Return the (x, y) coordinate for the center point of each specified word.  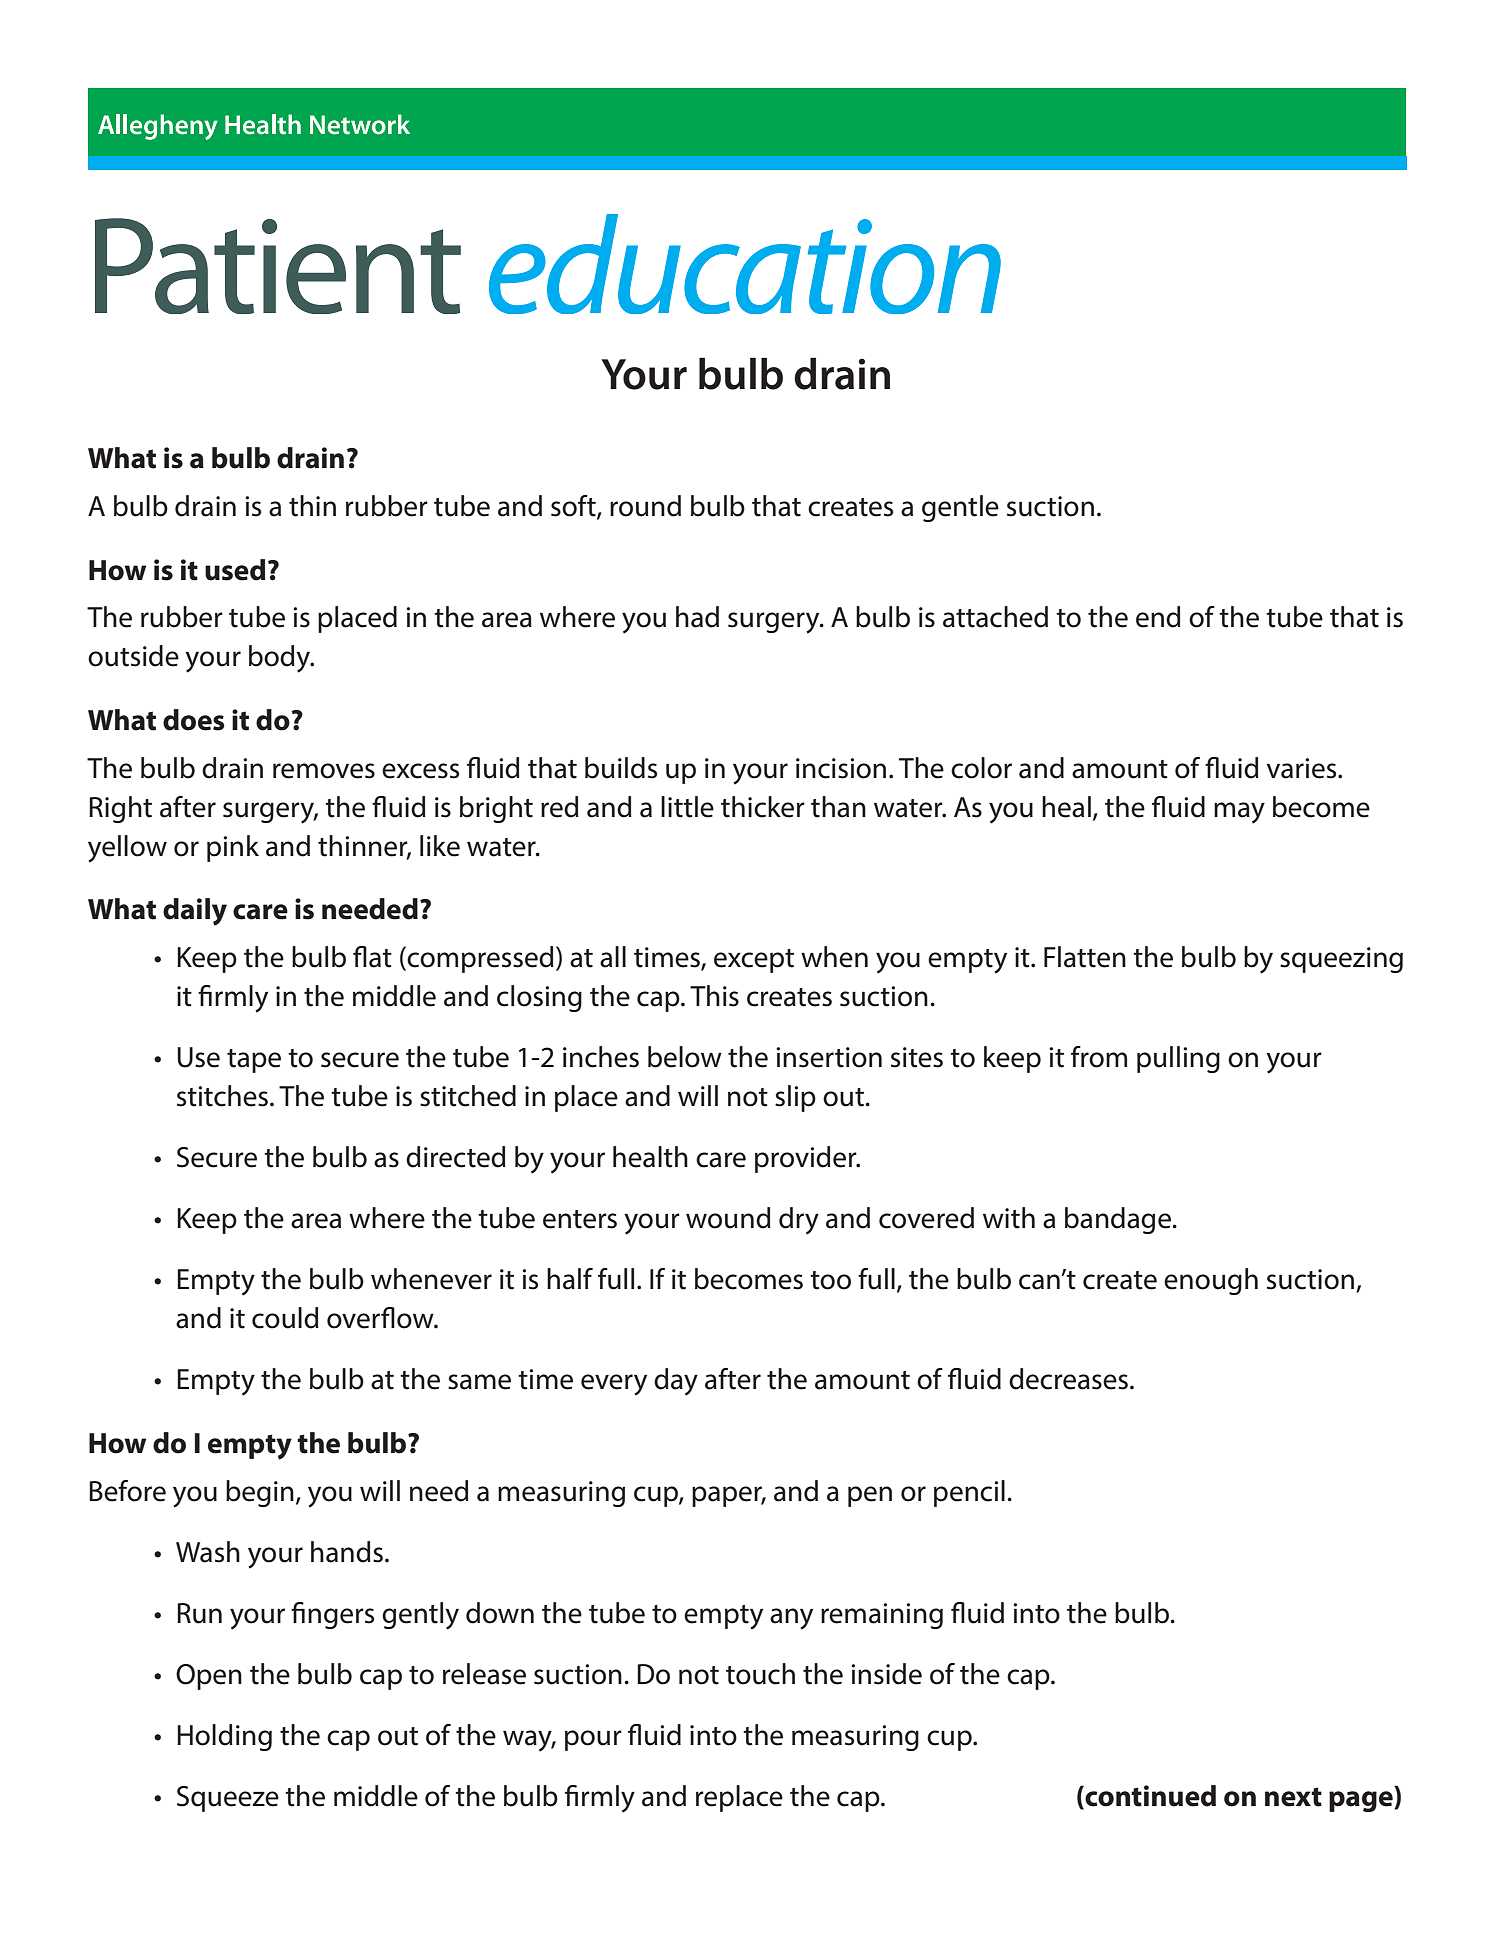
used (235, 570)
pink (233, 848)
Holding (224, 1737)
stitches (222, 1096)
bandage (1119, 1220)
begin (260, 1493)
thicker (763, 807)
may (1239, 813)
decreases (1068, 1379)
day (676, 1382)
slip (795, 1098)
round (645, 506)
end (1158, 617)
